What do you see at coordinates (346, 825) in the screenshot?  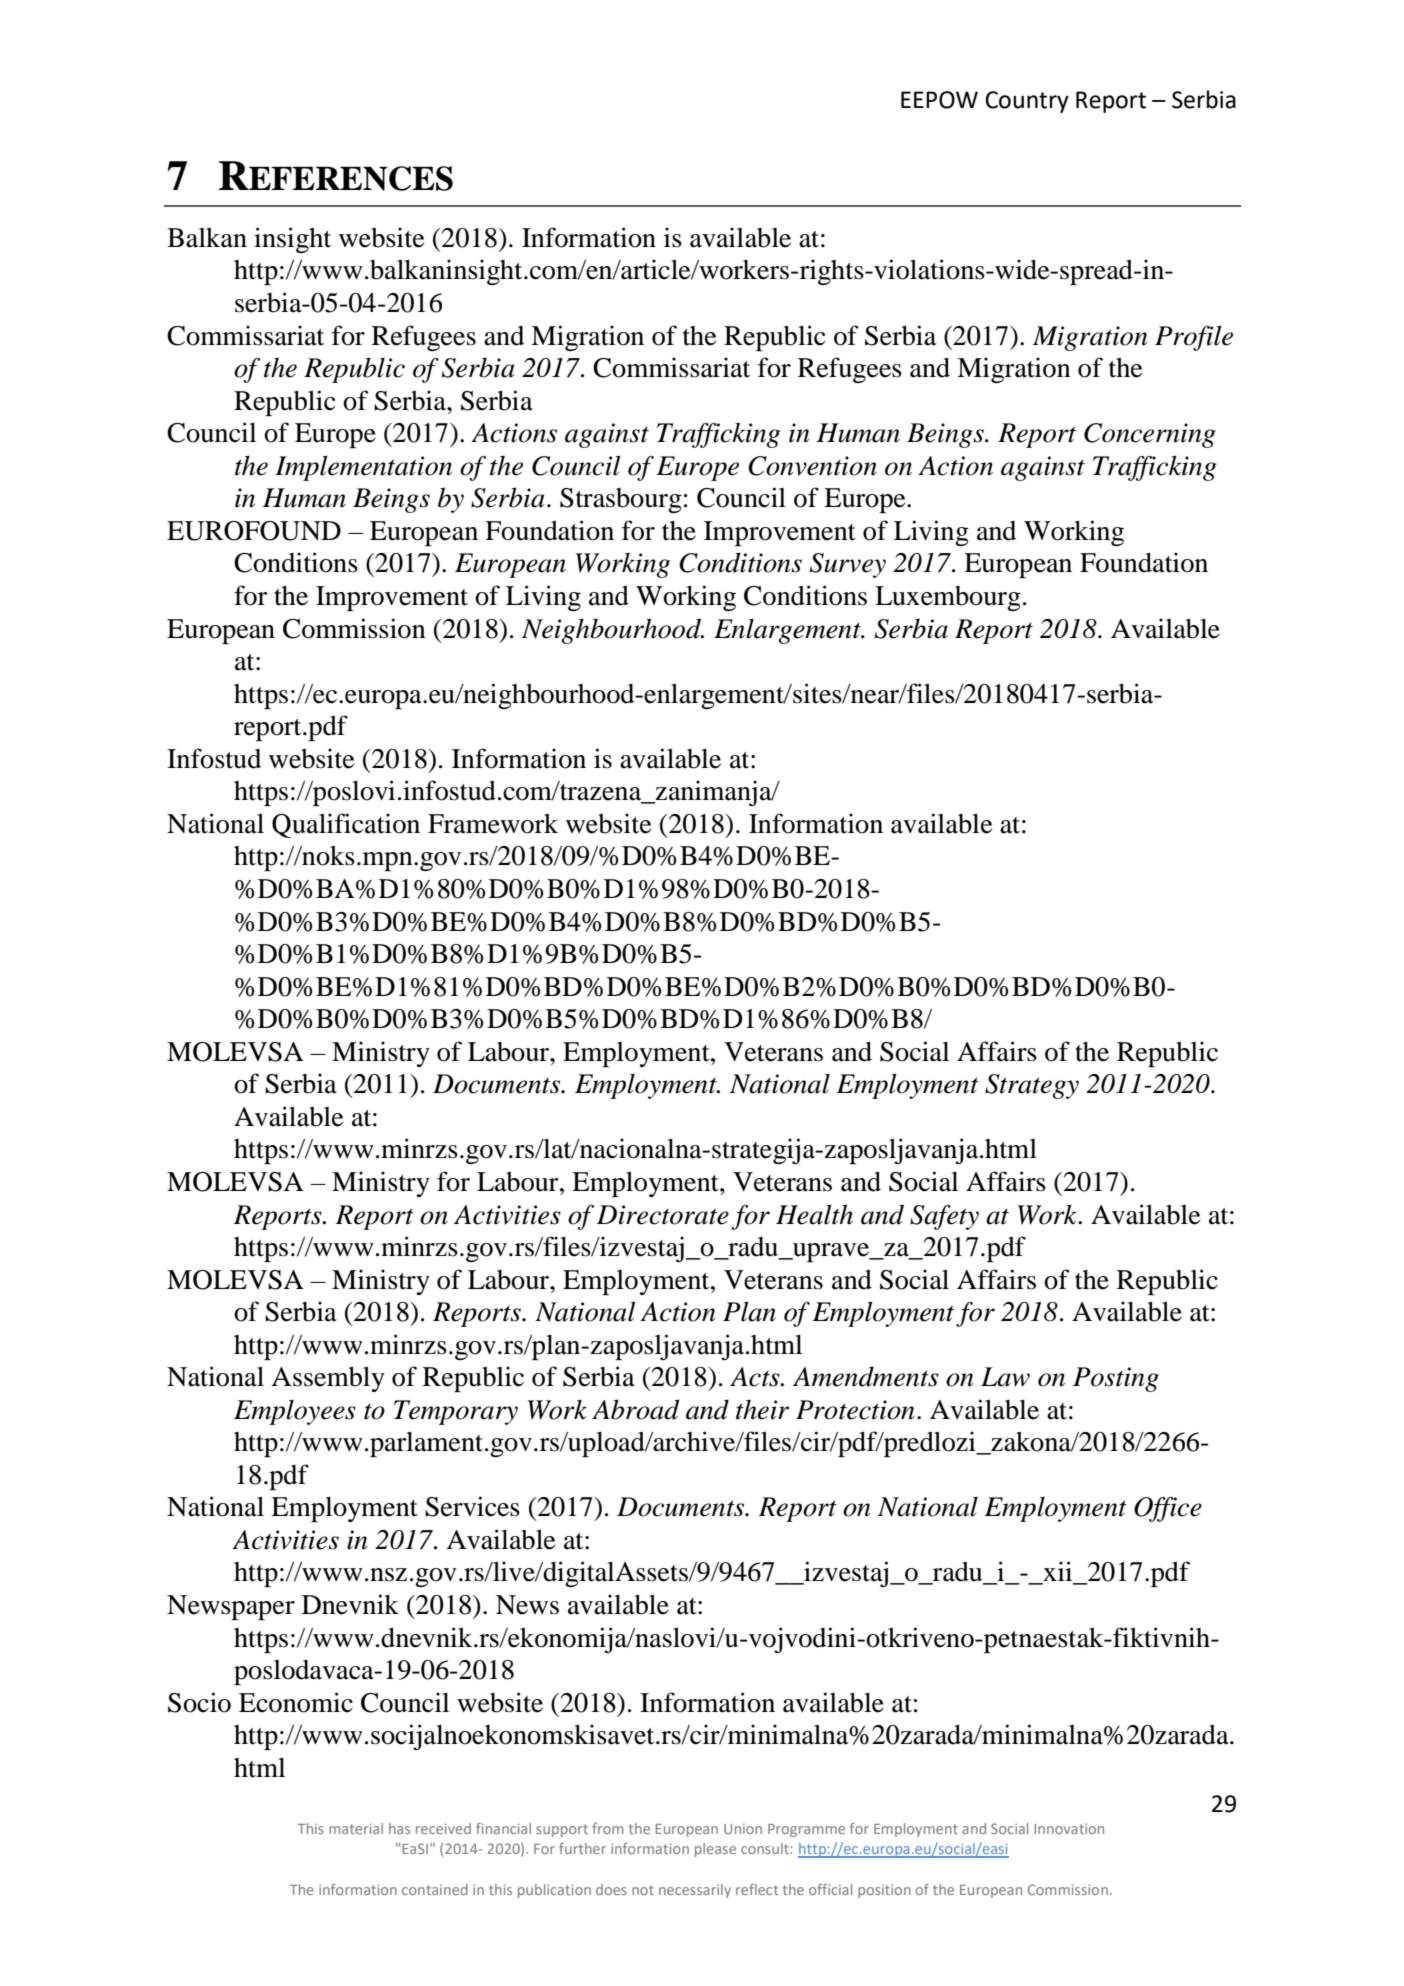 I see `Qualification` at bounding box center [346, 825].
